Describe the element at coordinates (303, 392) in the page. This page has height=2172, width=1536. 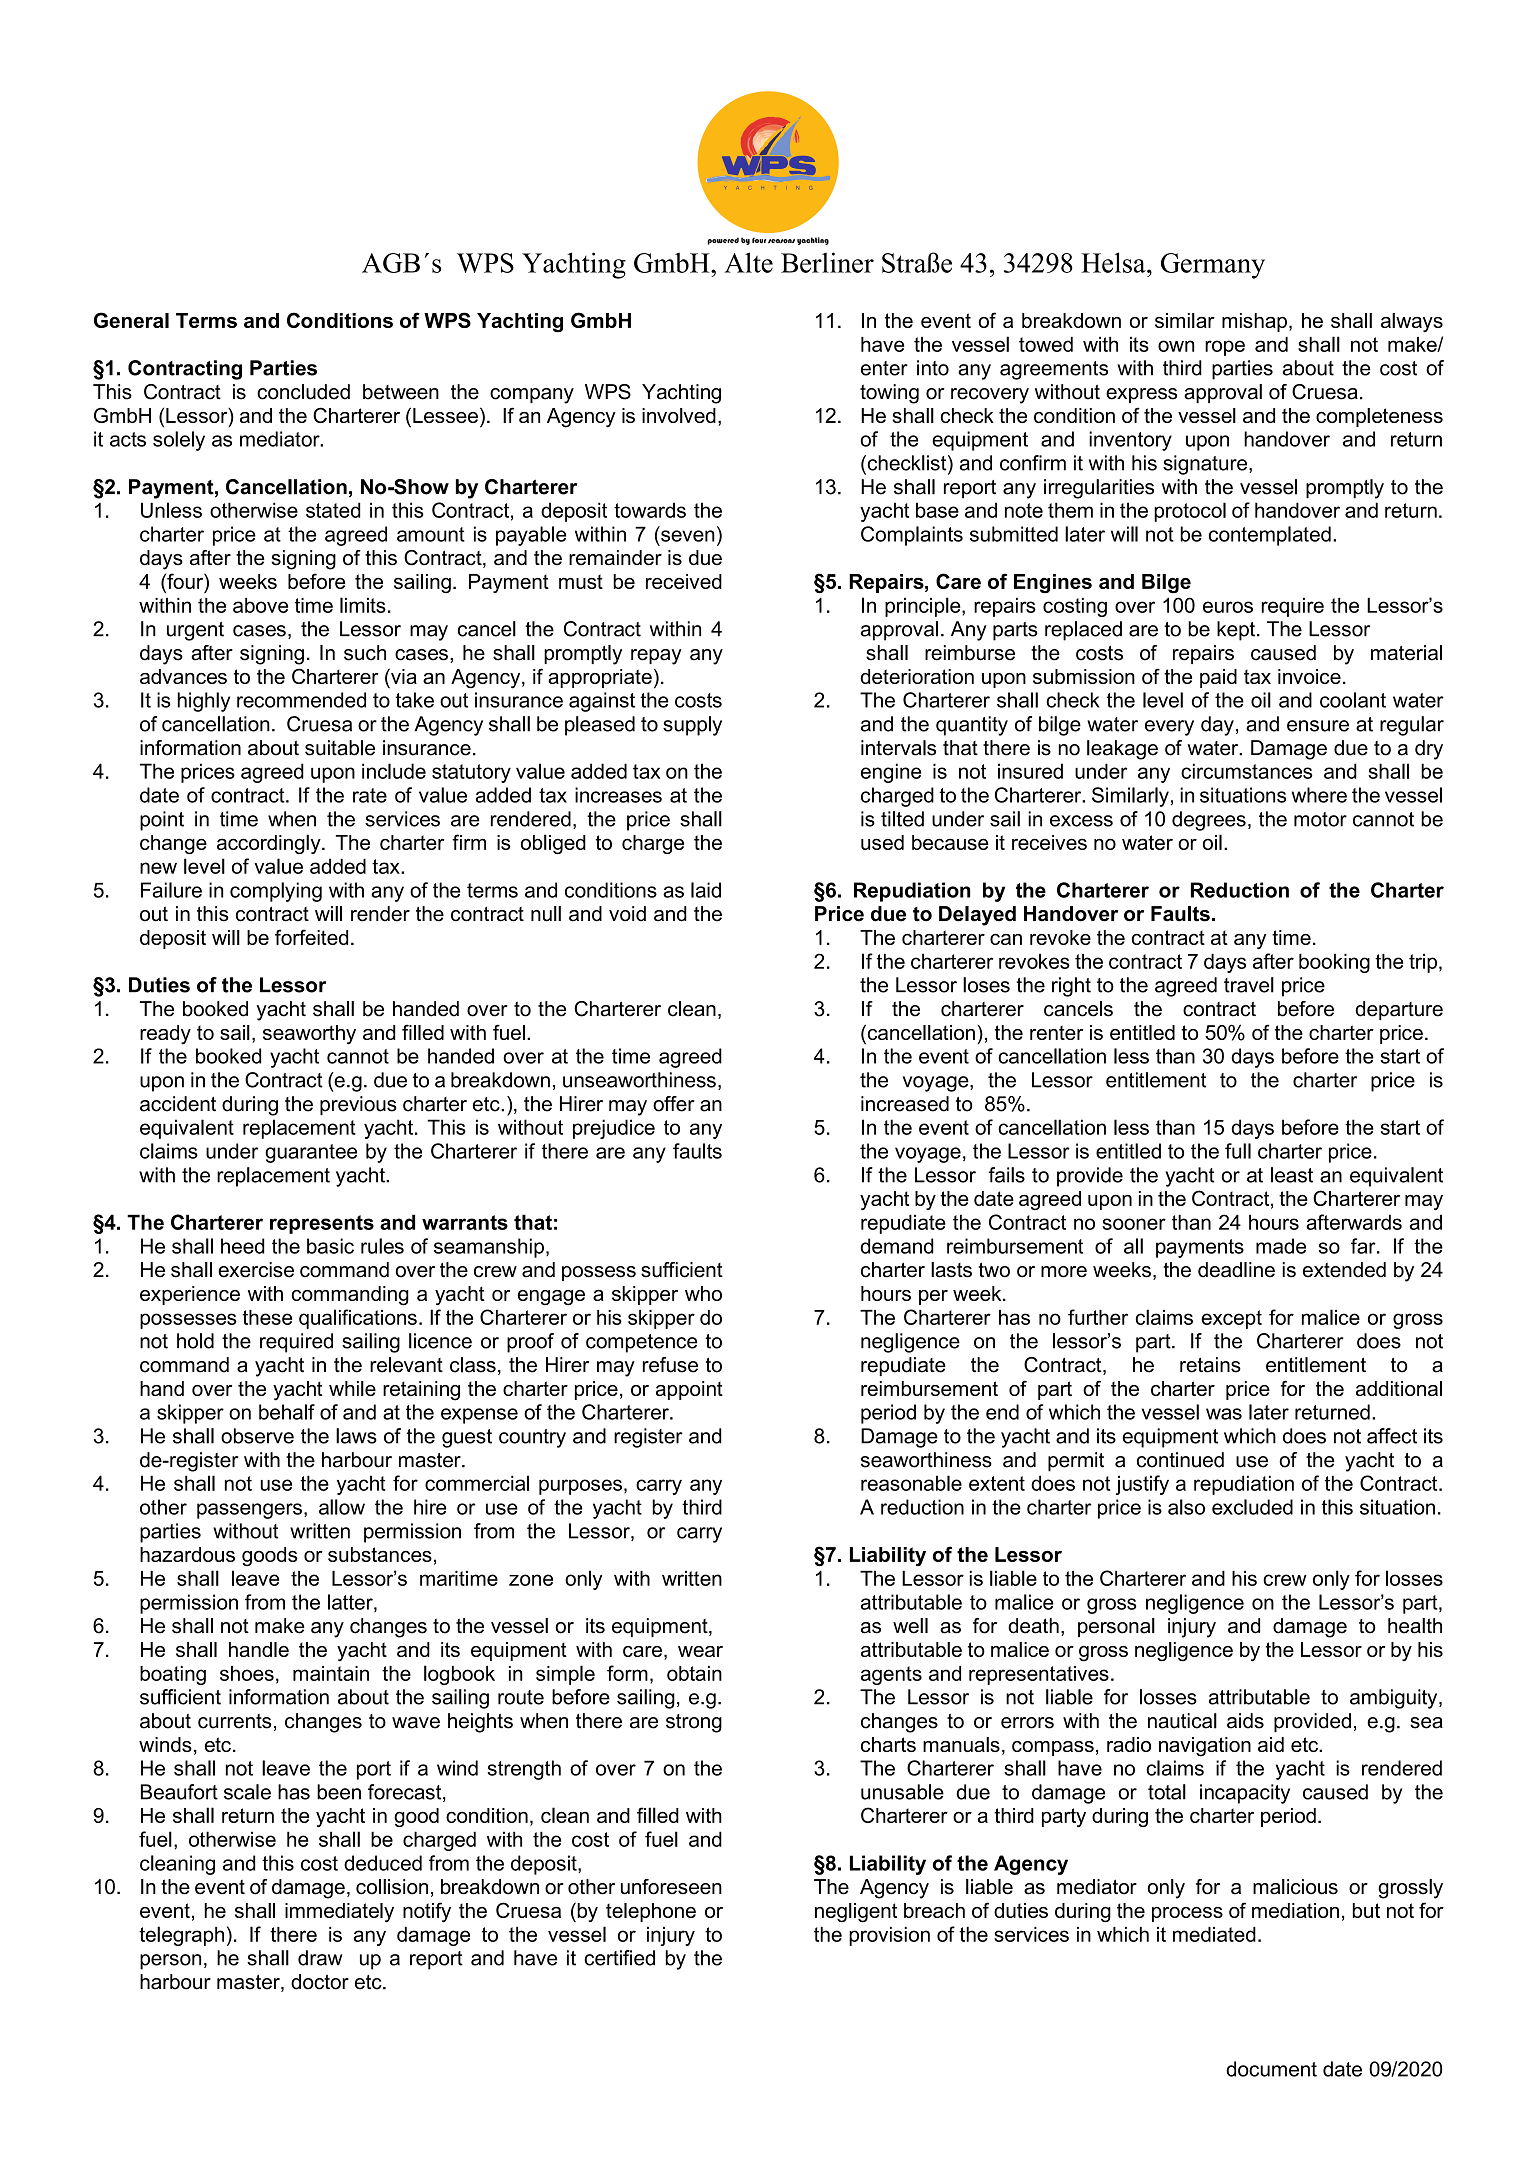
I see `concluded` at that location.
